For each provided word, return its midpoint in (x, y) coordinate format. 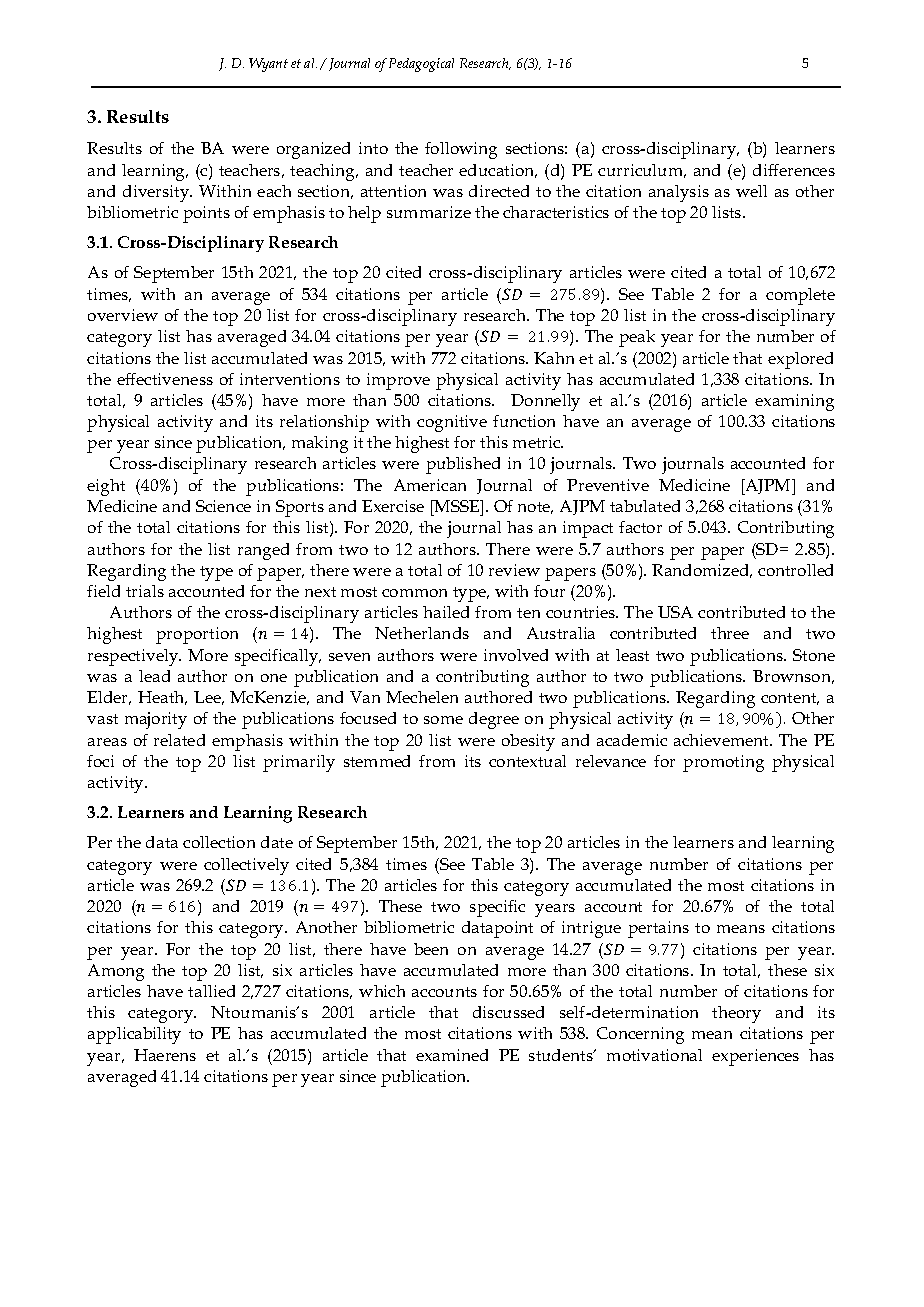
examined (452, 1055)
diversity (157, 193)
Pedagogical (421, 65)
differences (794, 170)
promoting (723, 763)
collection (219, 842)
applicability (134, 1035)
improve (398, 381)
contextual (527, 761)
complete (800, 296)
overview (123, 315)
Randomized (702, 571)
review (514, 570)
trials (145, 591)
